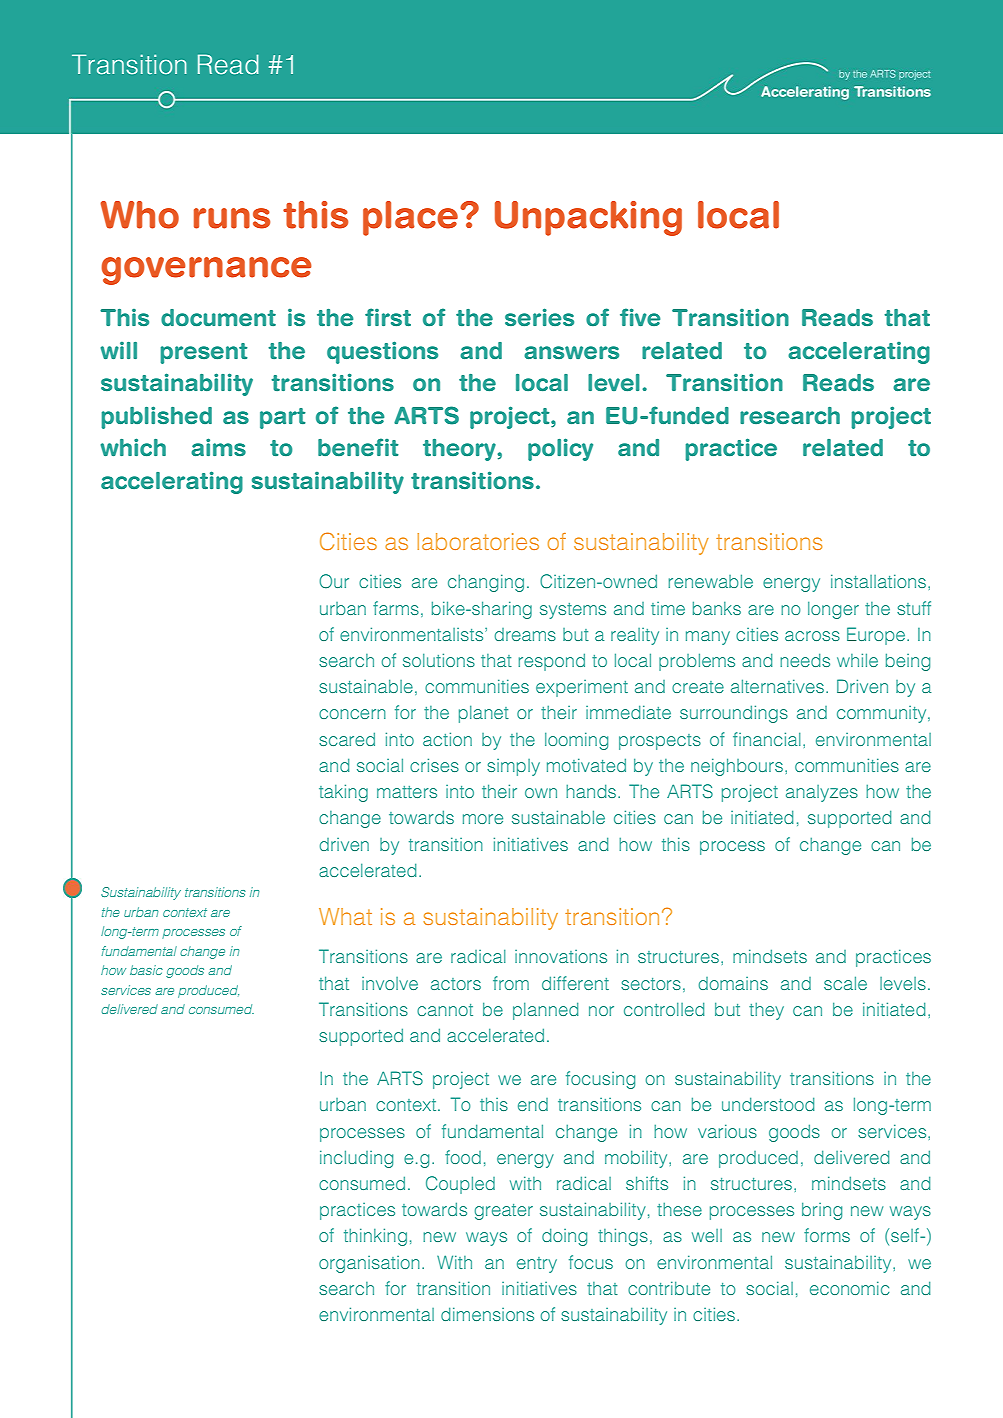 The width and height of the image is (1003, 1418). Describe the element at coordinates (218, 447) in the image. I see `aims` at that location.
